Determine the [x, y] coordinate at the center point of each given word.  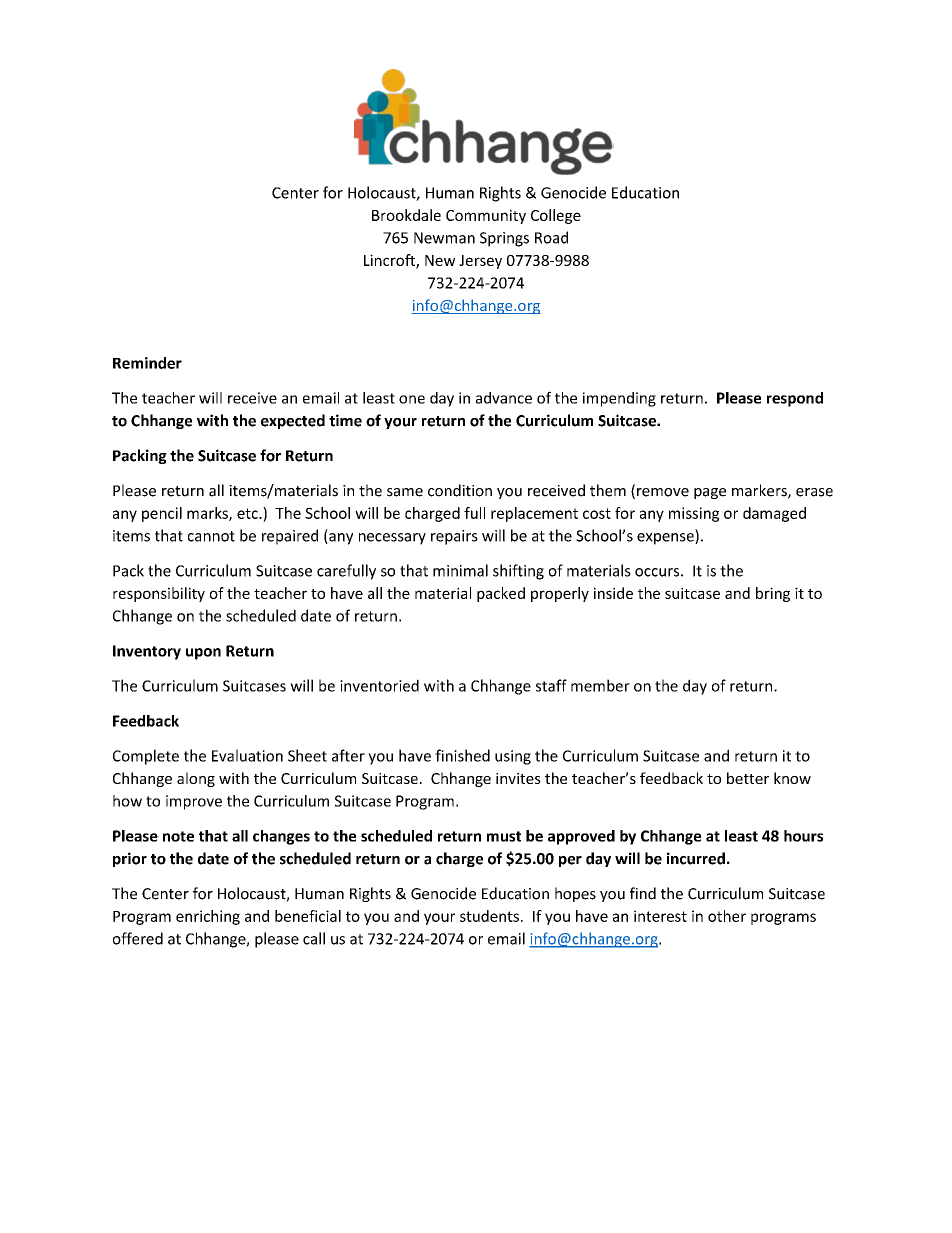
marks [208, 514]
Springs [504, 239]
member [600, 685]
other [727, 916]
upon [203, 654]
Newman [444, 238]
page [710, 493]
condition [460, 490]
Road [551, 237]
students [489, 916]
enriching [208, 917]
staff [551, 685]
